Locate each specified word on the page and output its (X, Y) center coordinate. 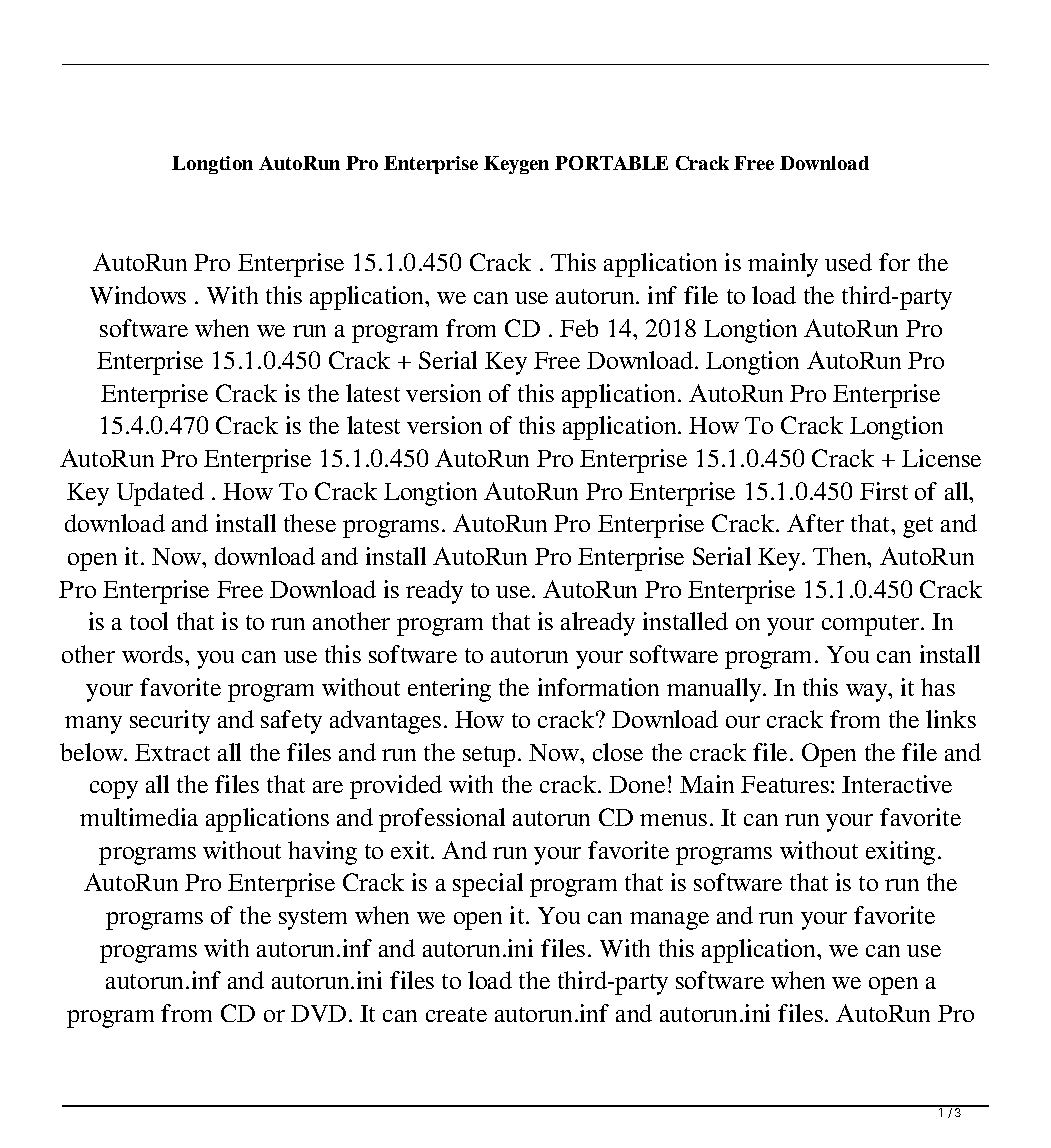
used (848, 262)
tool (149, 621)
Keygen (516, 165)
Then (841, 556)
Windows (138, 295)
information (598, 687)
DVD (318, 1013)
